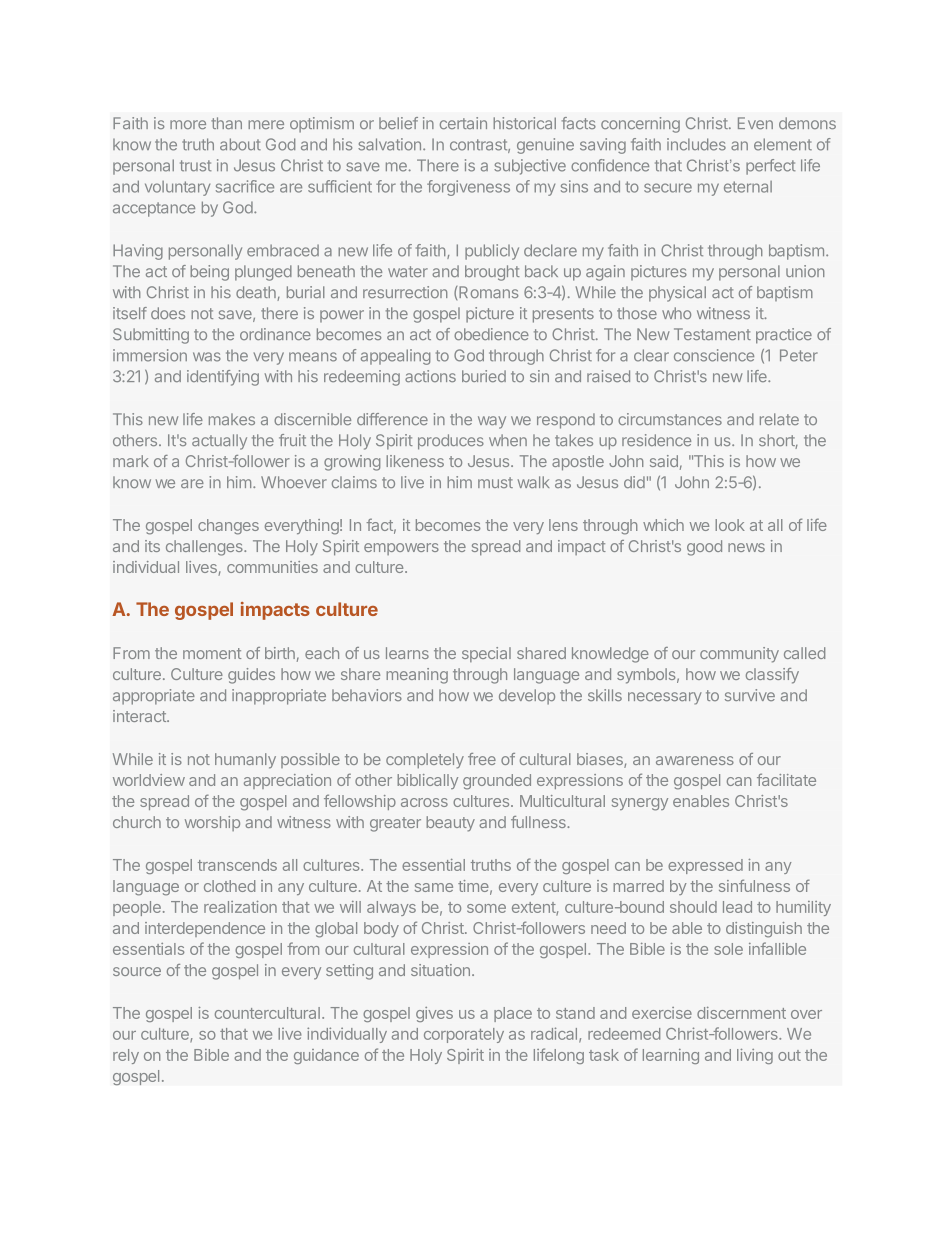  Describe the element at coordinates (464, 1035) in the image. I see `corporately` at that location.
